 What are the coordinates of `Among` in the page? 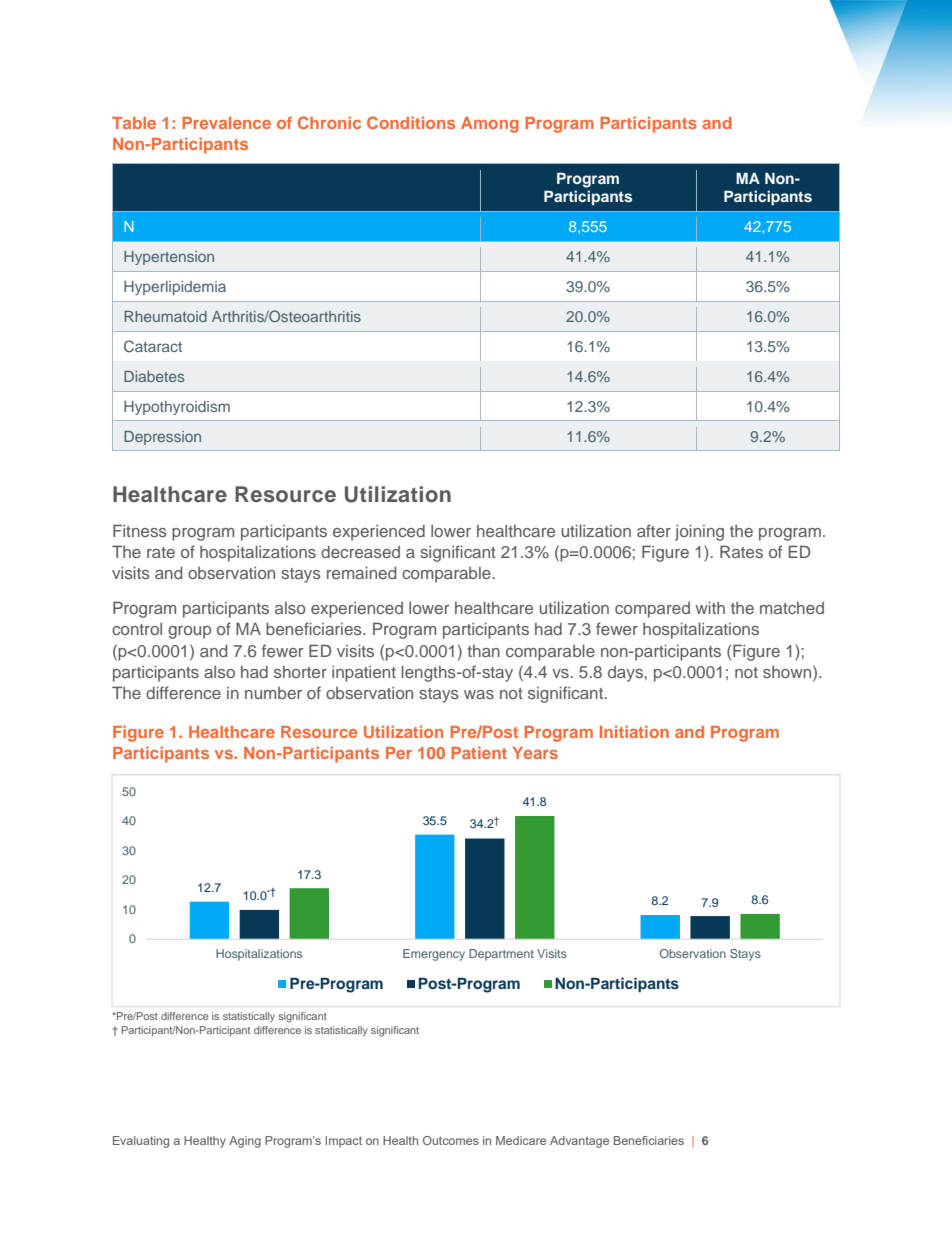 It's located at (490, 125).
